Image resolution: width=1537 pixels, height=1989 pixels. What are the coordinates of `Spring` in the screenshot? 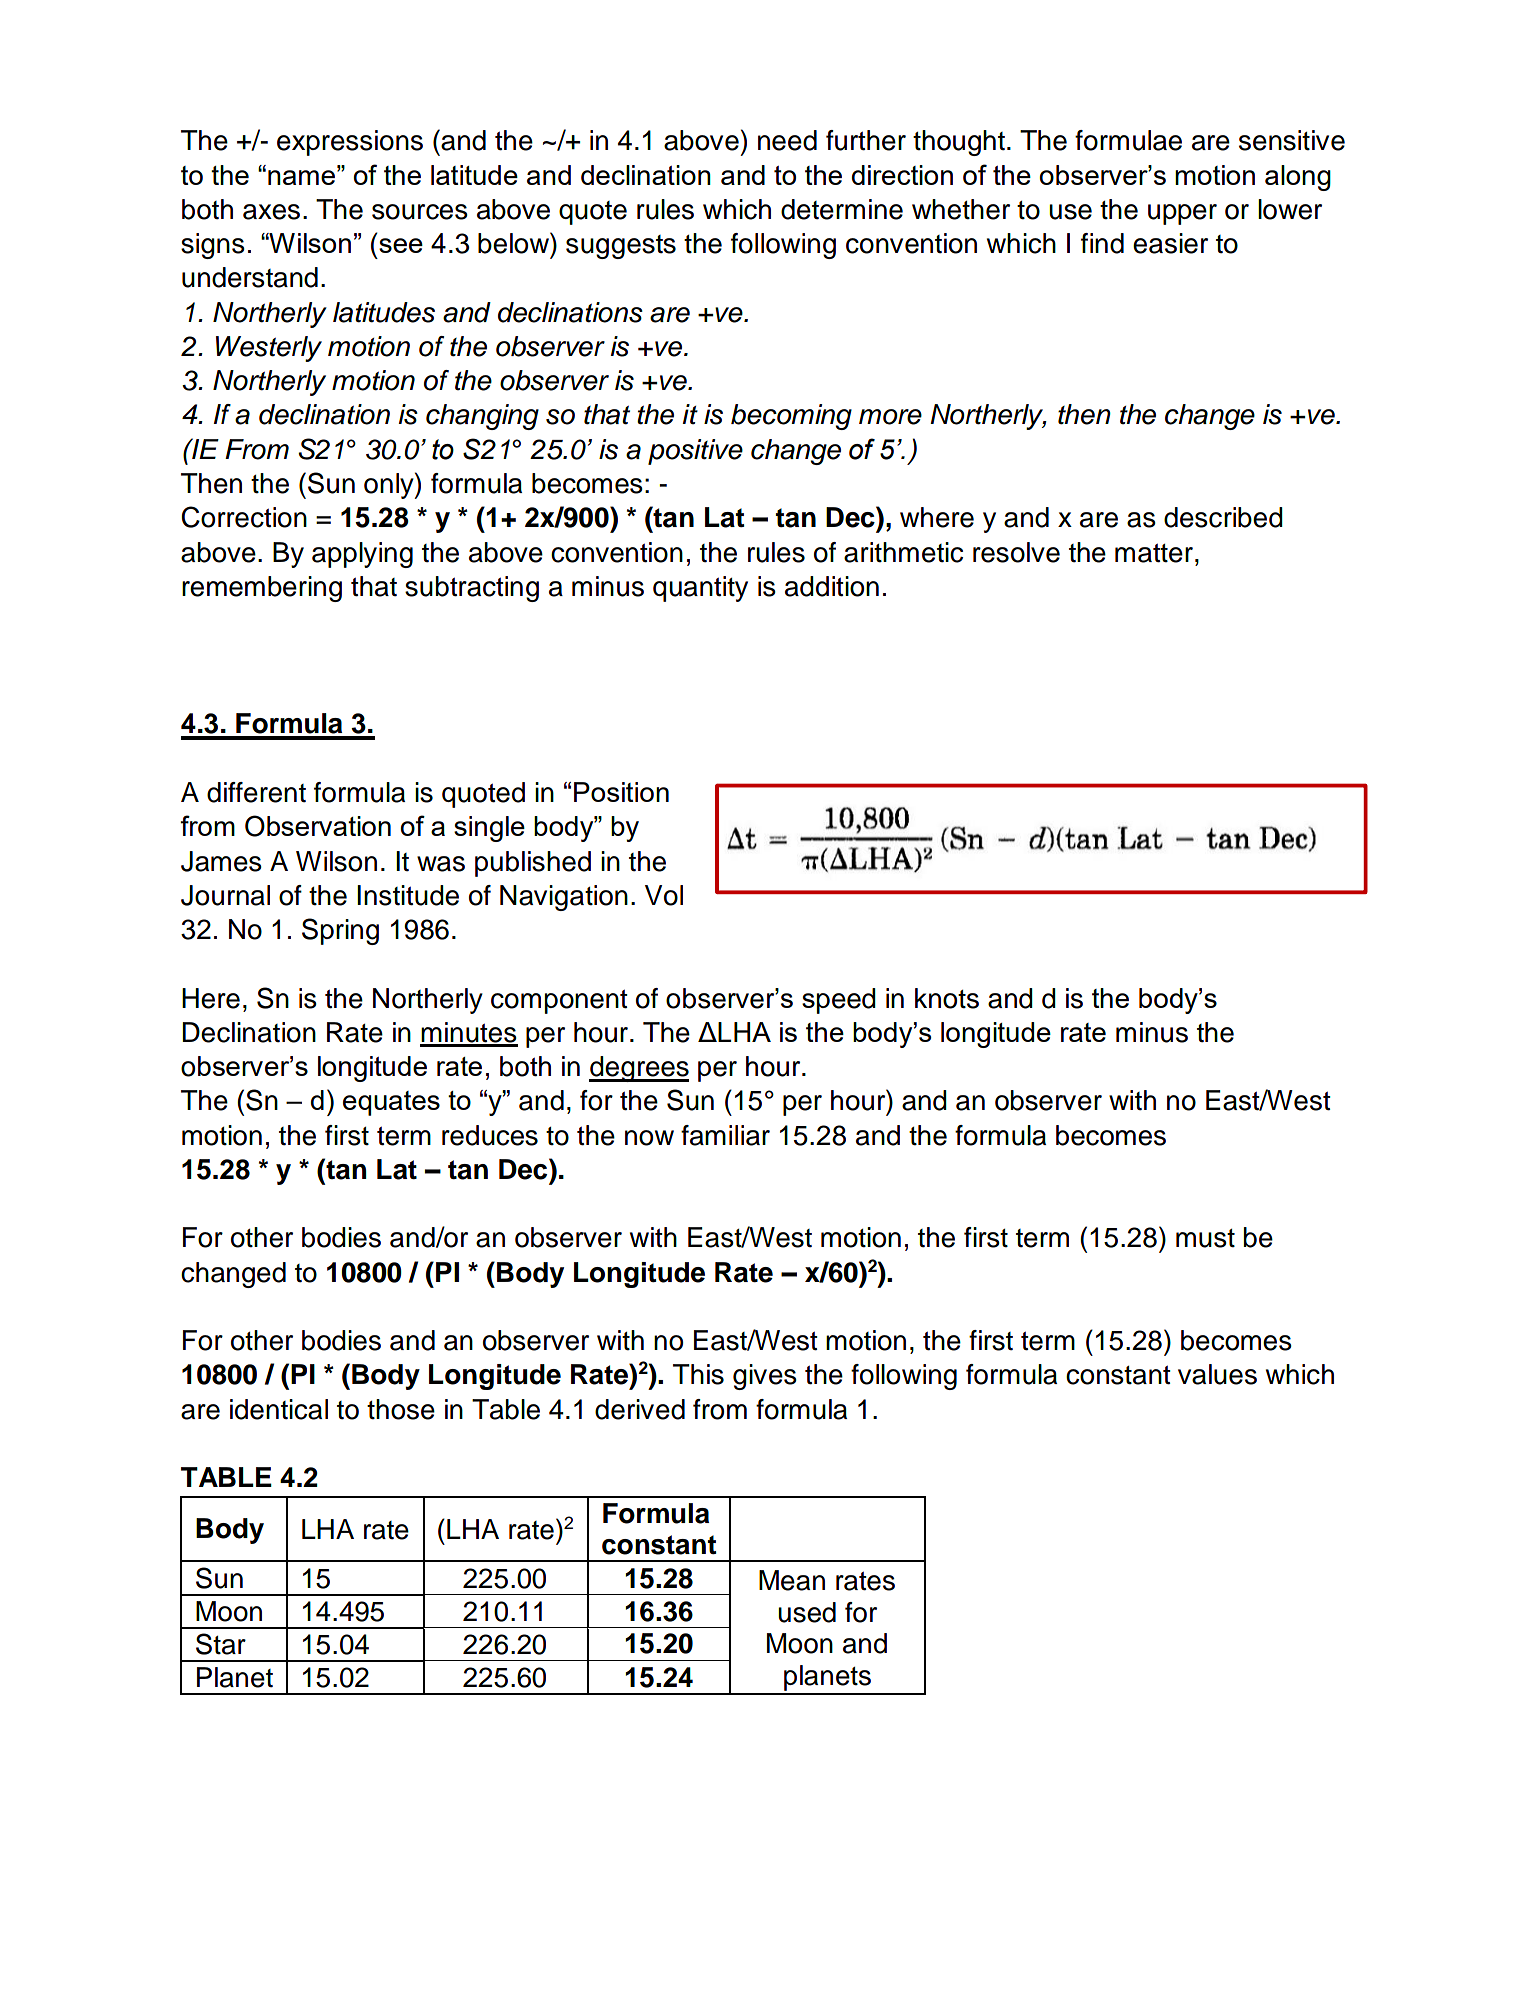 It's located at (340, 931).
